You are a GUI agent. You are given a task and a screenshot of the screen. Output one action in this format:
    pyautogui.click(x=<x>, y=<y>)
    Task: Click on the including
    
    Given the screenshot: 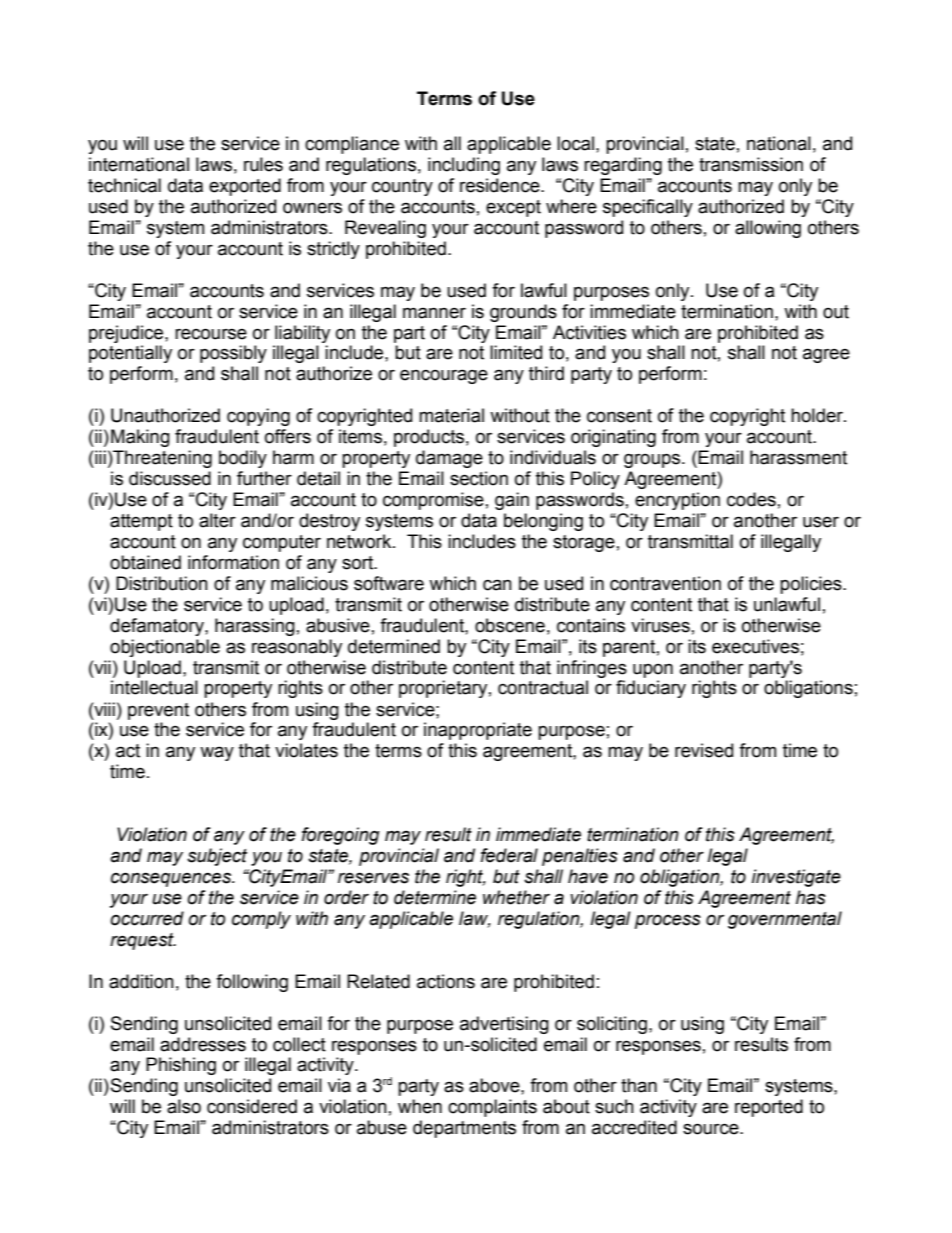 What is the action you would take?
    pyautogui.click(x=464, y=166)
